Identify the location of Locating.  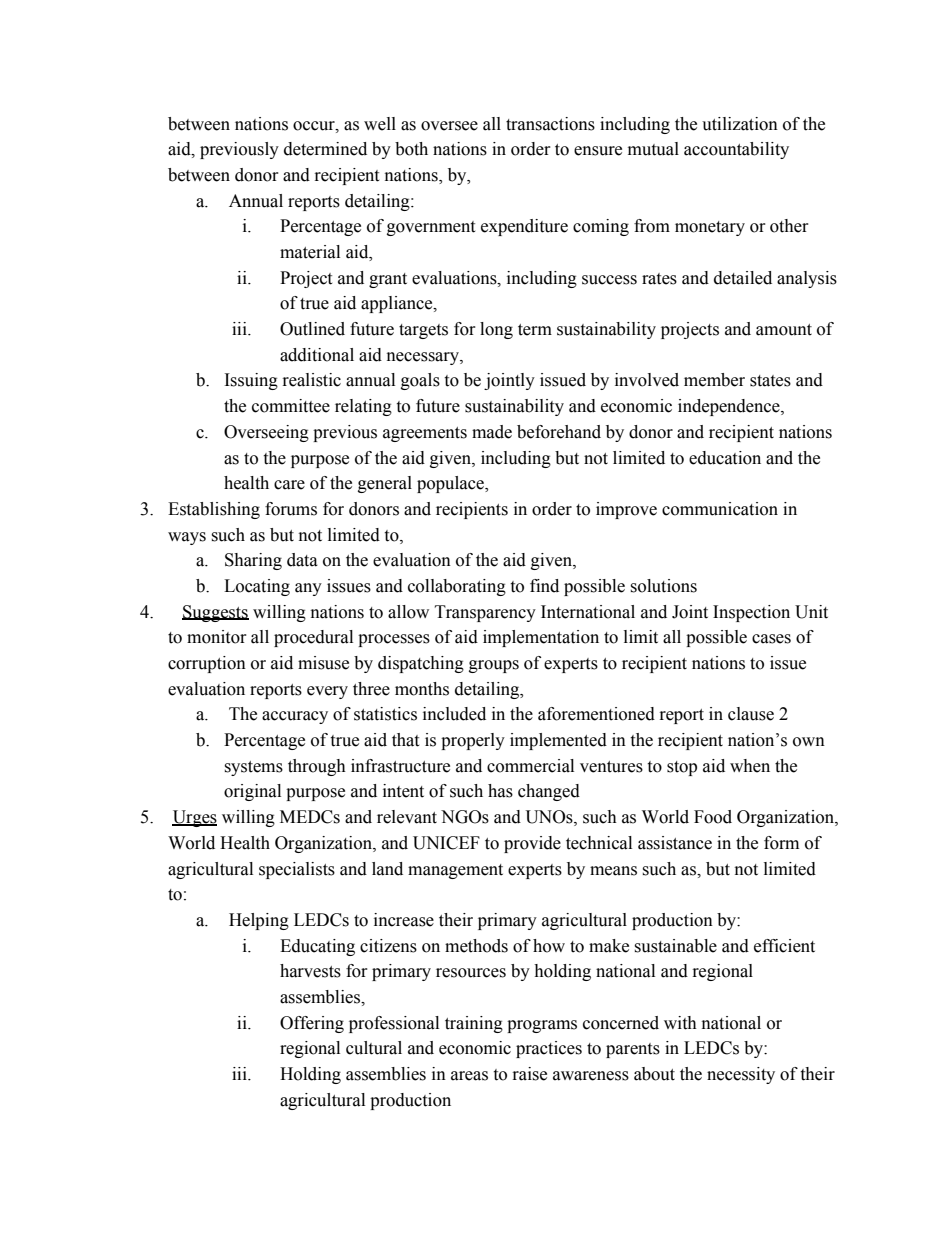
(257, 587).
